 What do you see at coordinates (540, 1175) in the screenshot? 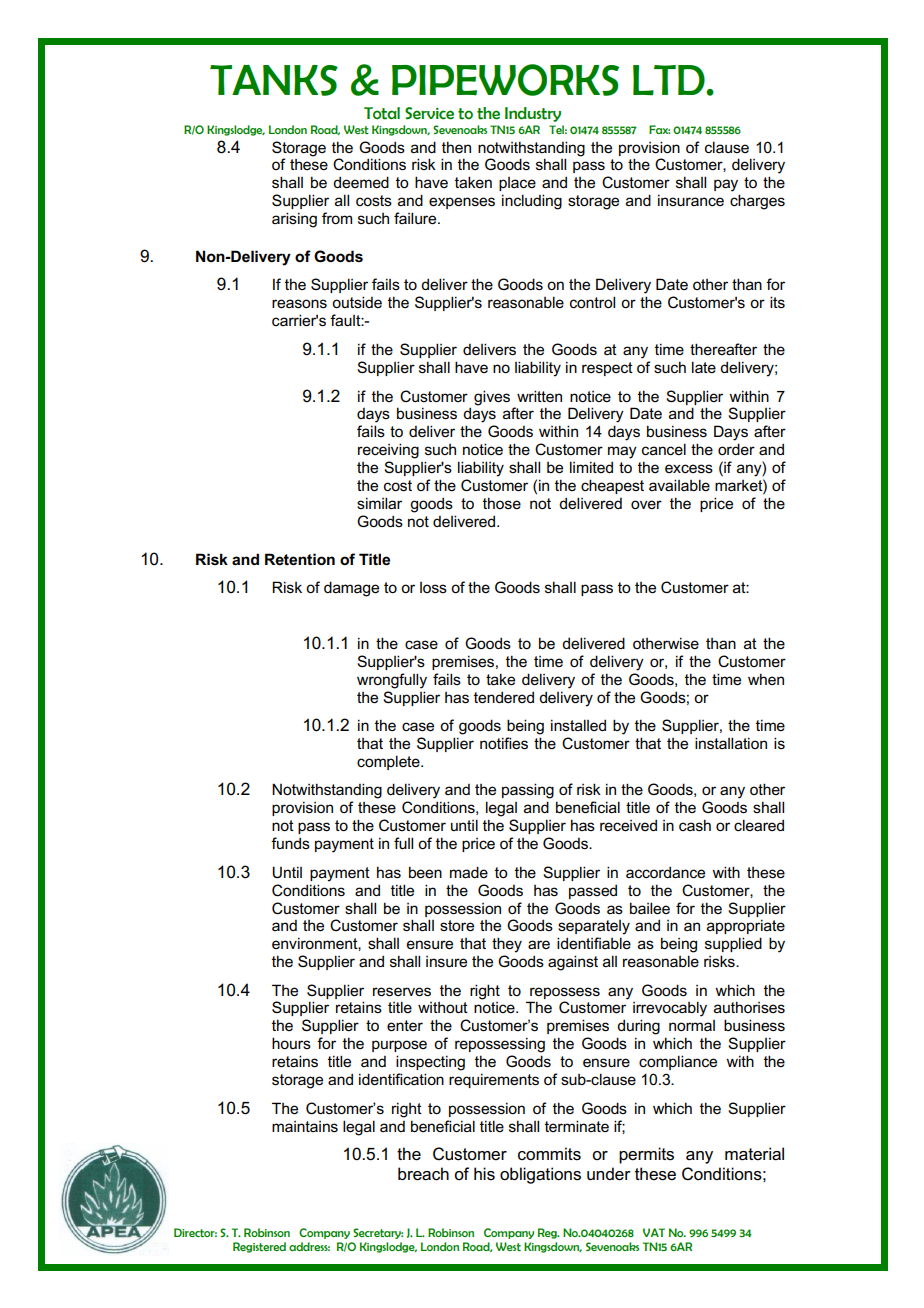
I see `obligations` at bounding box center [540, 1175].
